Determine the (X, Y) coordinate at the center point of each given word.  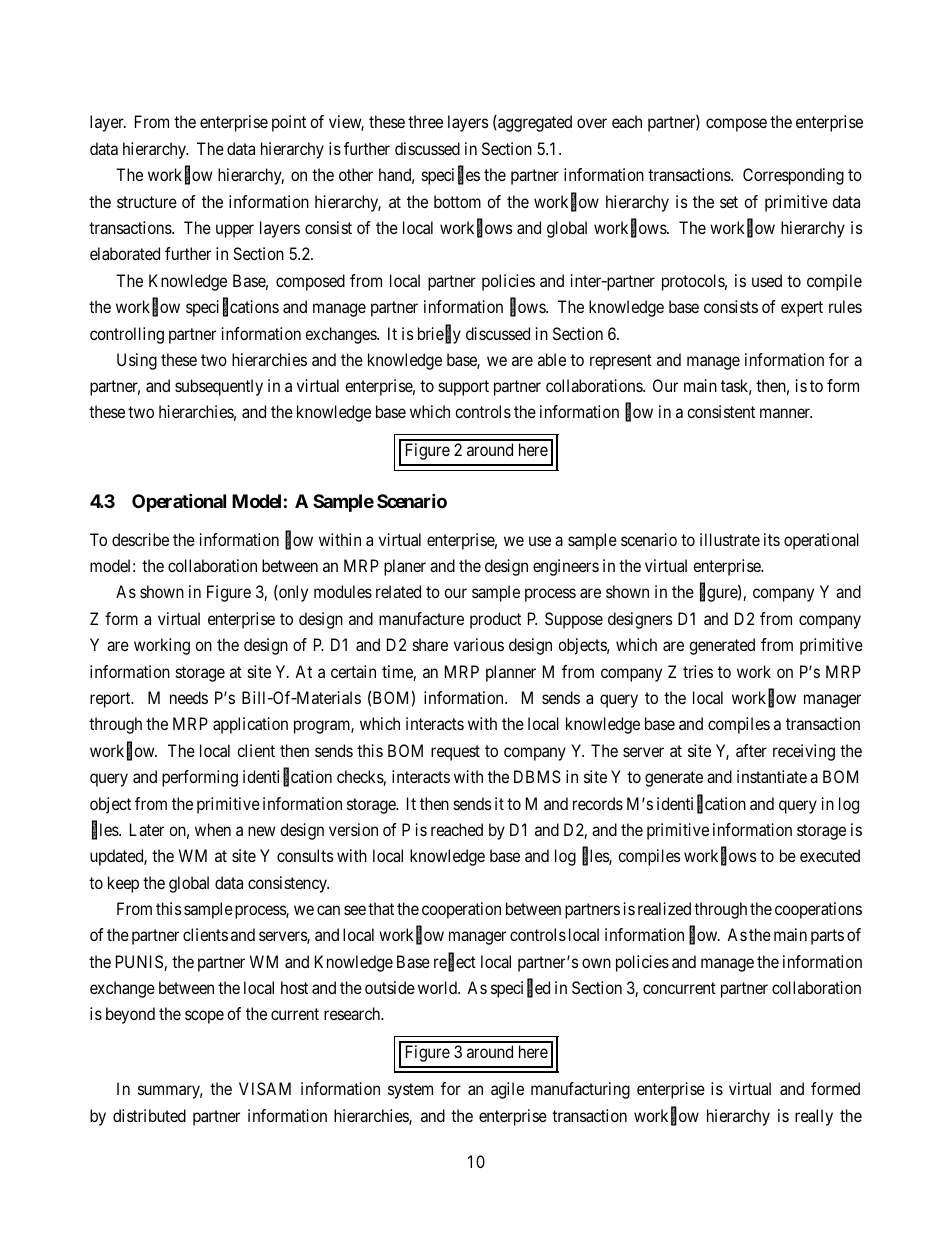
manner (786, 413)
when (213, 829)
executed (830, 855)
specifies (451, 176)
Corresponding (793, 176)
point (289, 123)
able (552, 359)
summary (170, 1092)
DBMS (537, 776)
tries (698, 671)
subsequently (219, 387)
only (292, 593)
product (495, 620)
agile (507, 1090)
